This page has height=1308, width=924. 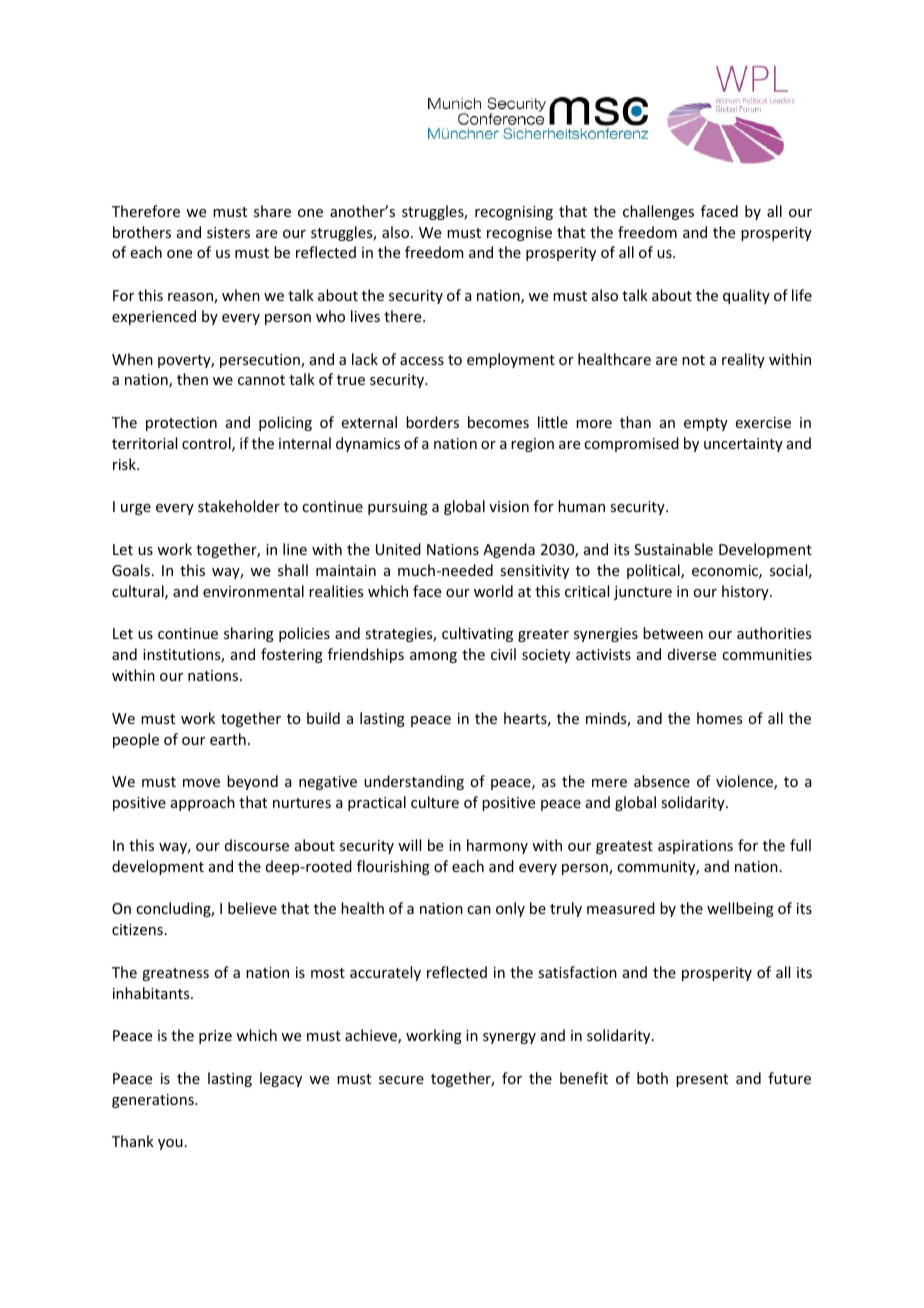 What do you see at coordinates (743, 445) in the page?
I see `uncertainty` at bounding box center [743, 445].
